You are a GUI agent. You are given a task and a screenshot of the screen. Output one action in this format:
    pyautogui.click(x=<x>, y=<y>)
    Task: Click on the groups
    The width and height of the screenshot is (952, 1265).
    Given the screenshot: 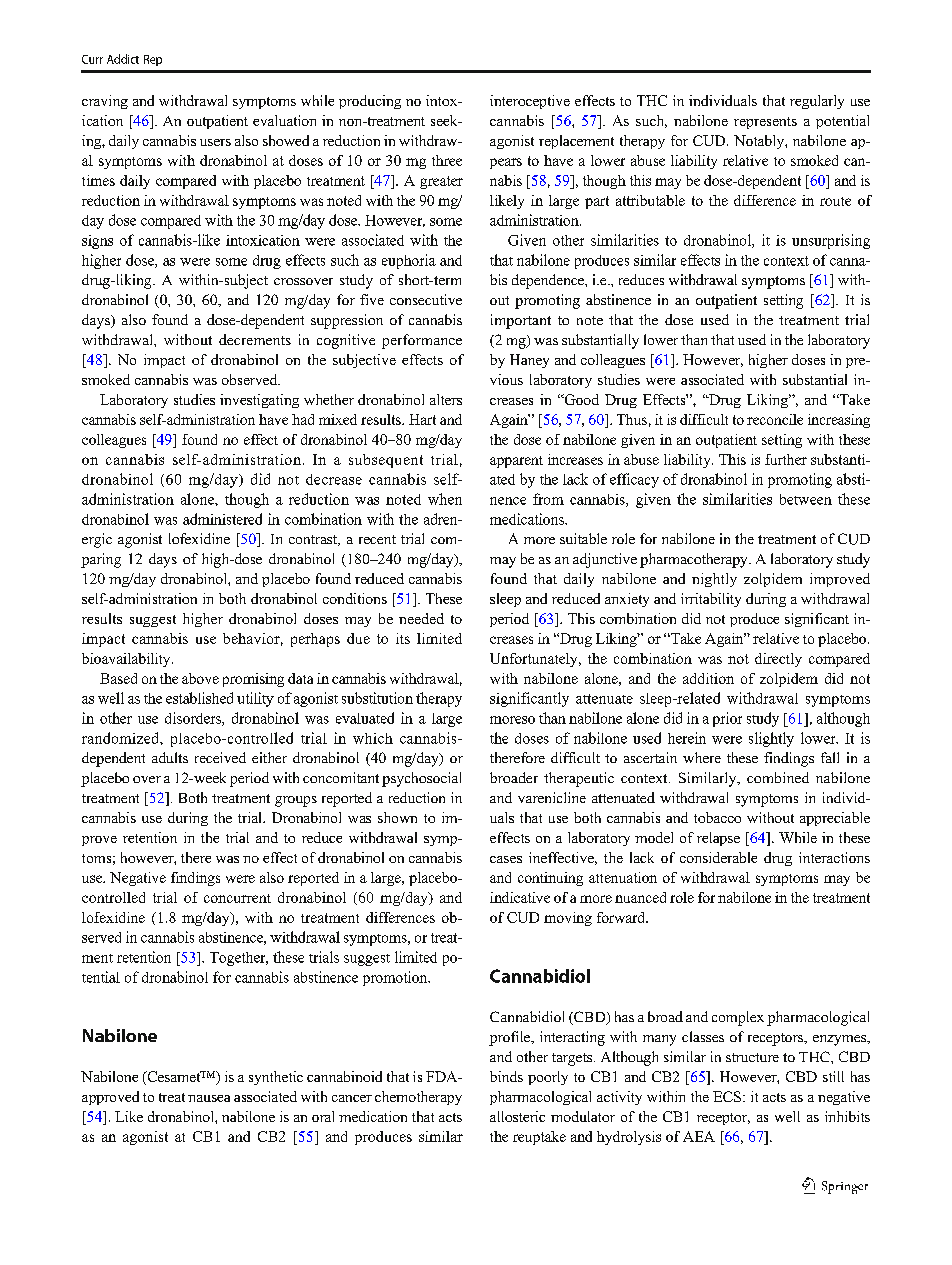 What is the action you would take?
    pyautogui.click(x=296, y=801)
